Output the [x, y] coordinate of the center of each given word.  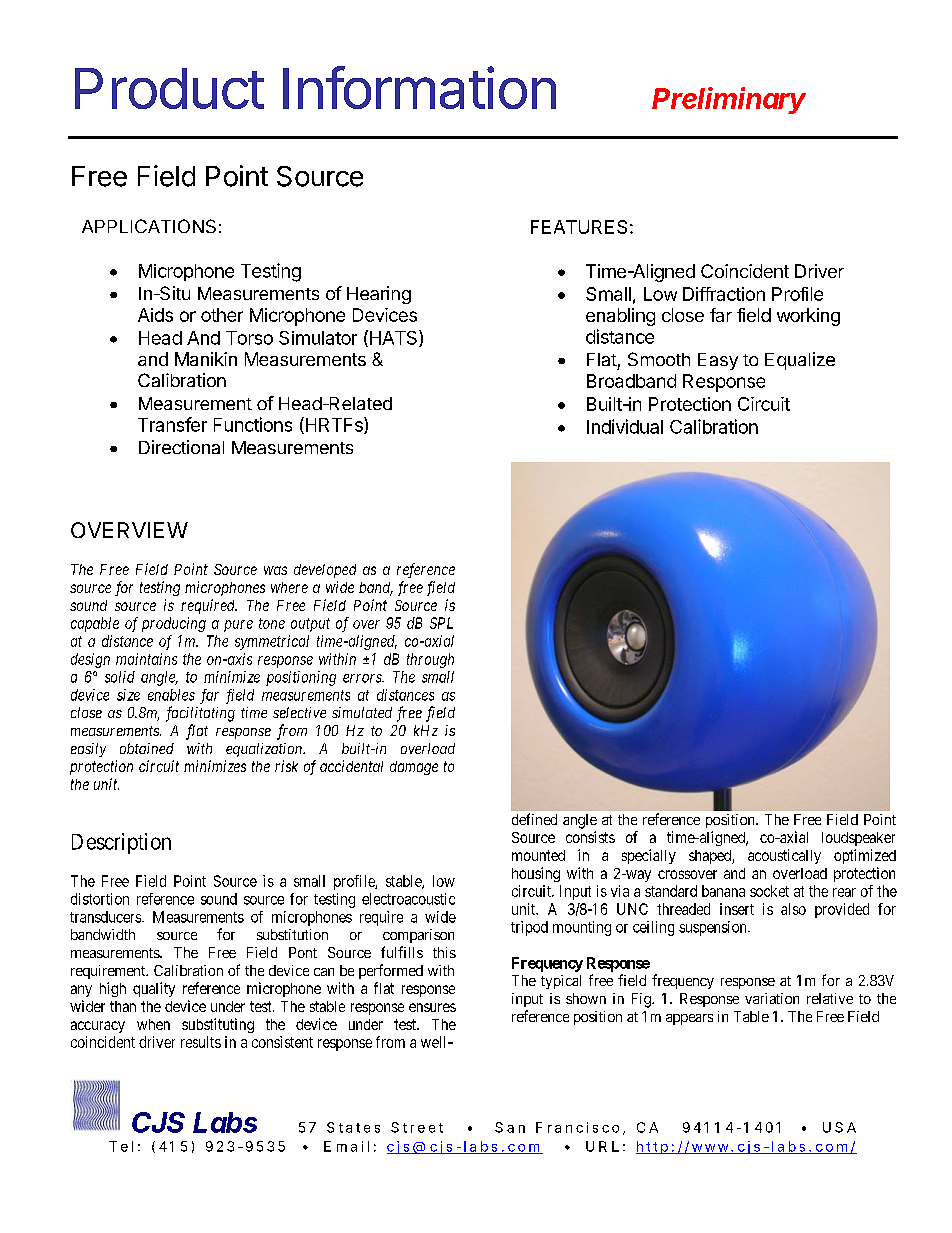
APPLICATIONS [149, 226]
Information [419, 87]
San [510, 1127]
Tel [121, 1146]
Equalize [800, 361]
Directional [181, 447]
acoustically [784, 856]
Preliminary [729, 100]
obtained [147, 748]
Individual [625, 426]
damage [414, 768]
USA [839, 1127]
